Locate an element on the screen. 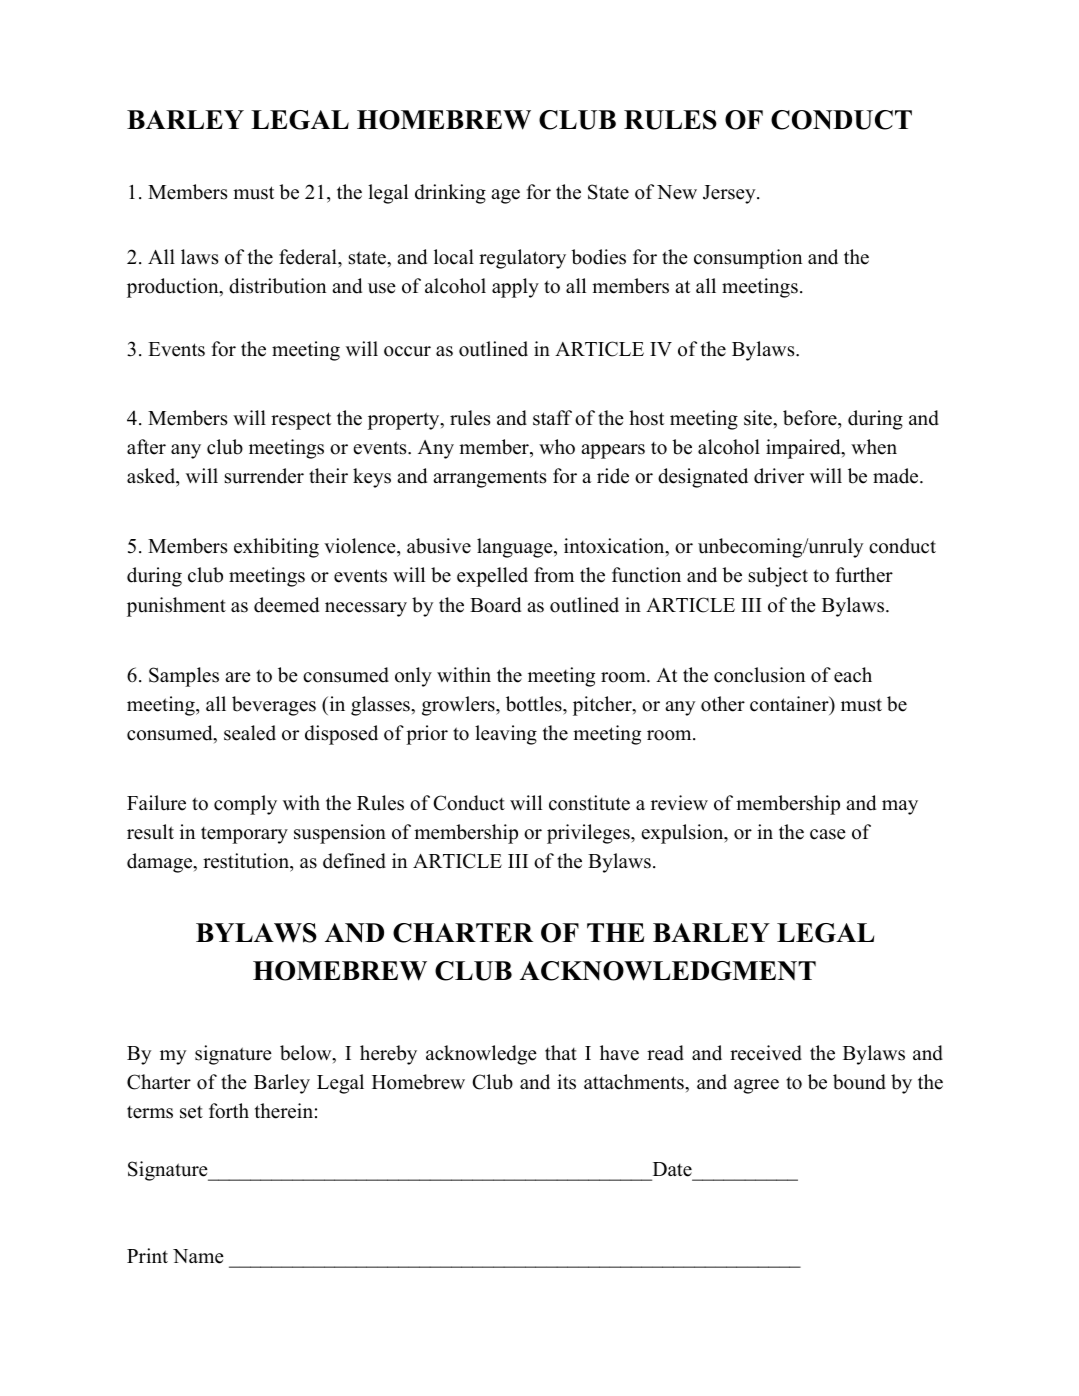  leaving is located at coordinates (506, 735).
